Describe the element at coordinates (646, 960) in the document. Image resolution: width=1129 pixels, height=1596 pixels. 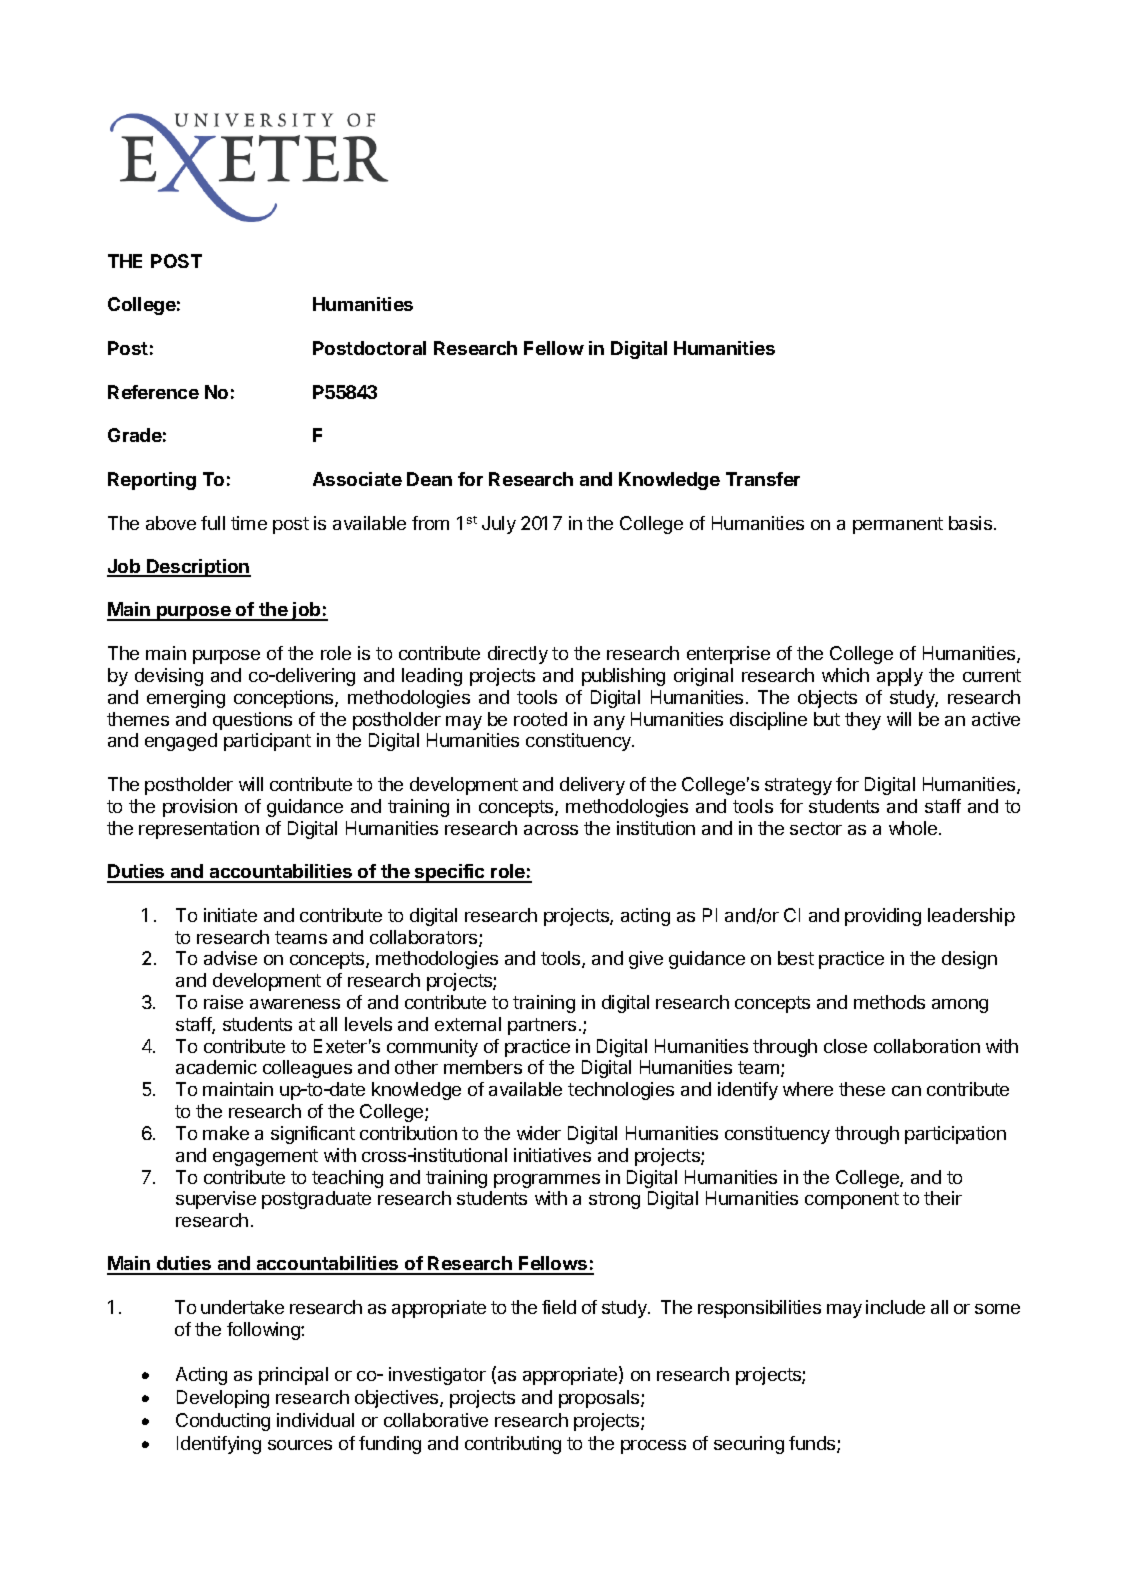
I see `give` at that location.
